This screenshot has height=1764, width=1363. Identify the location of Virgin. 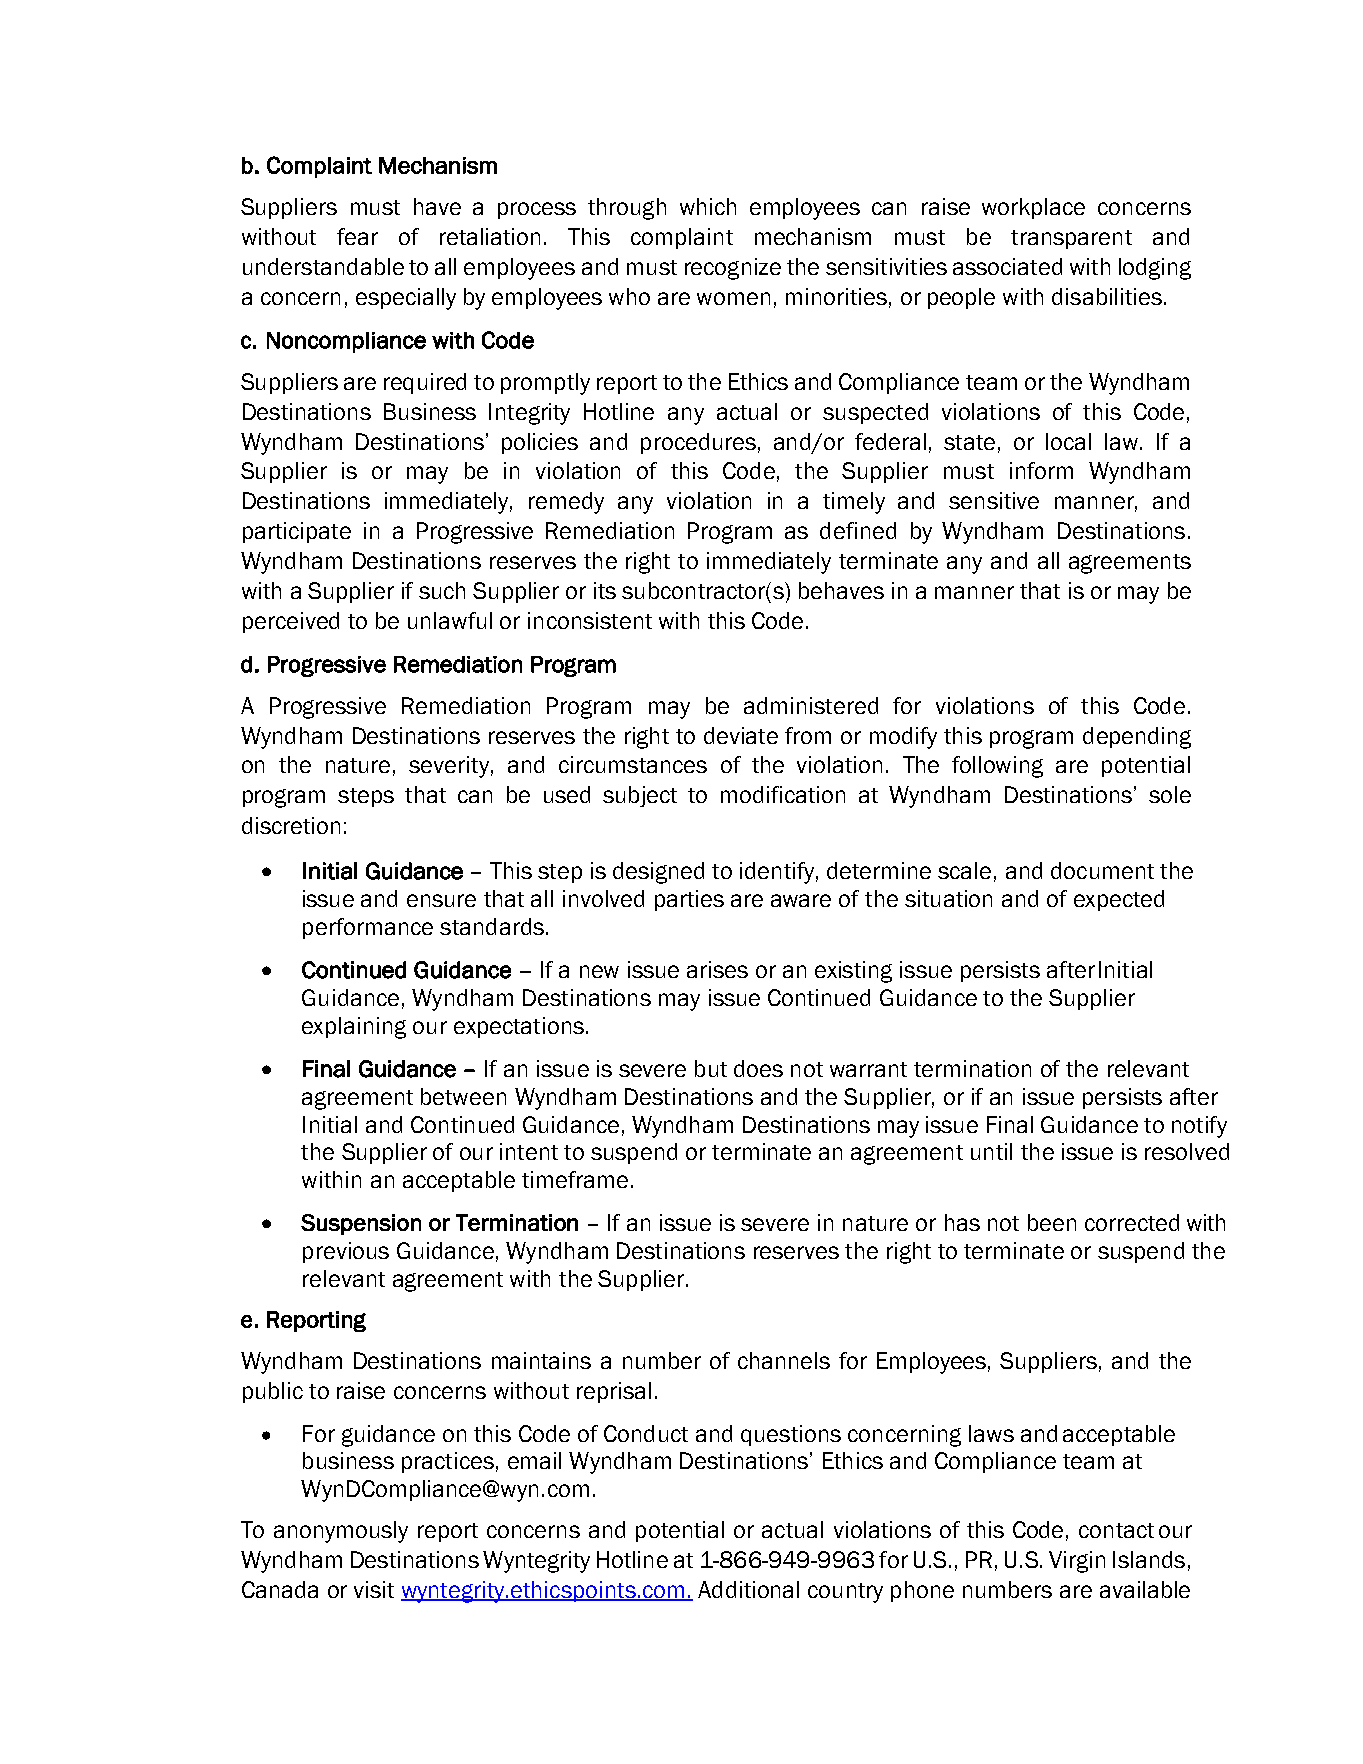
(1077, 1562).
